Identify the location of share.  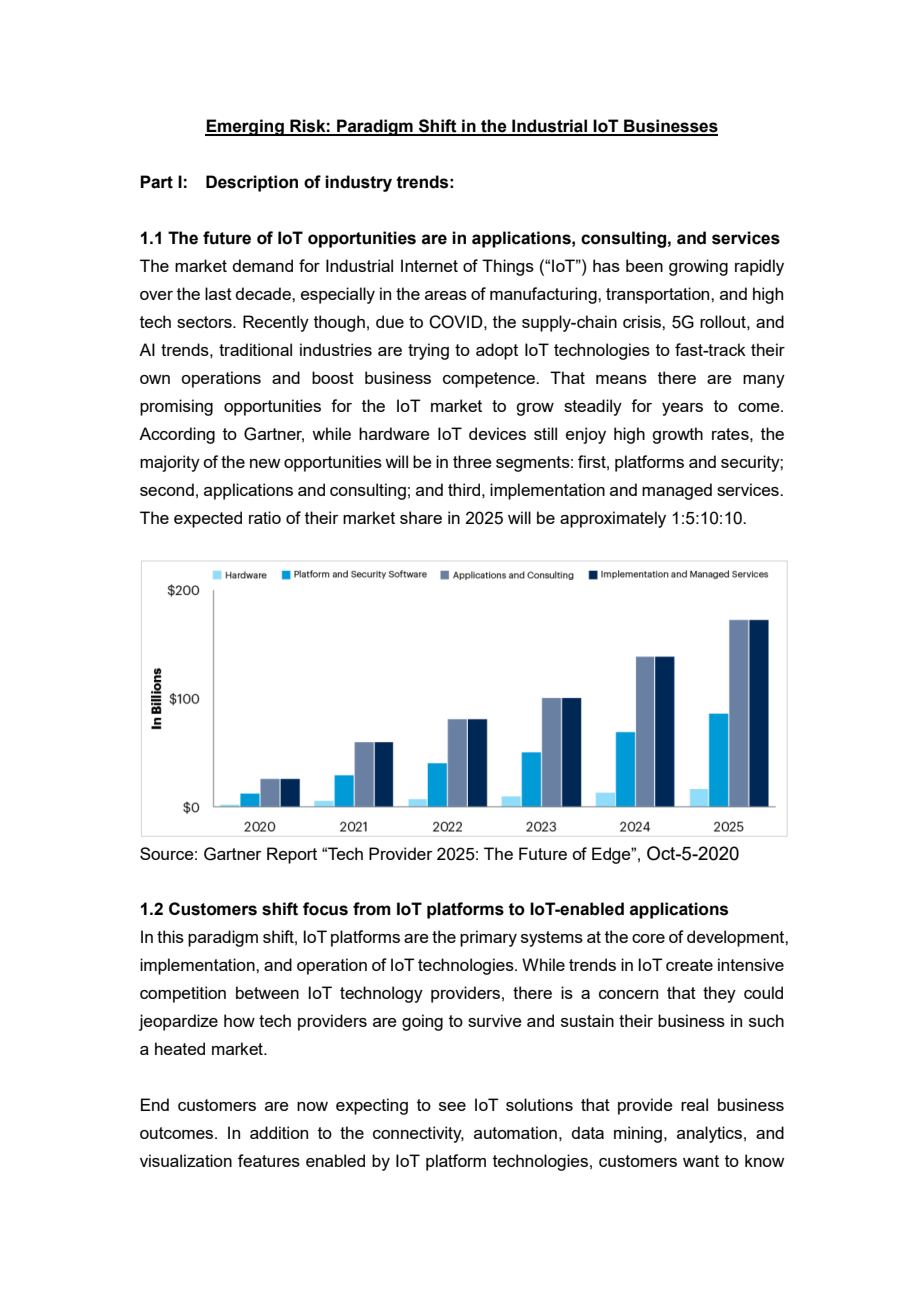
(421, 517).
